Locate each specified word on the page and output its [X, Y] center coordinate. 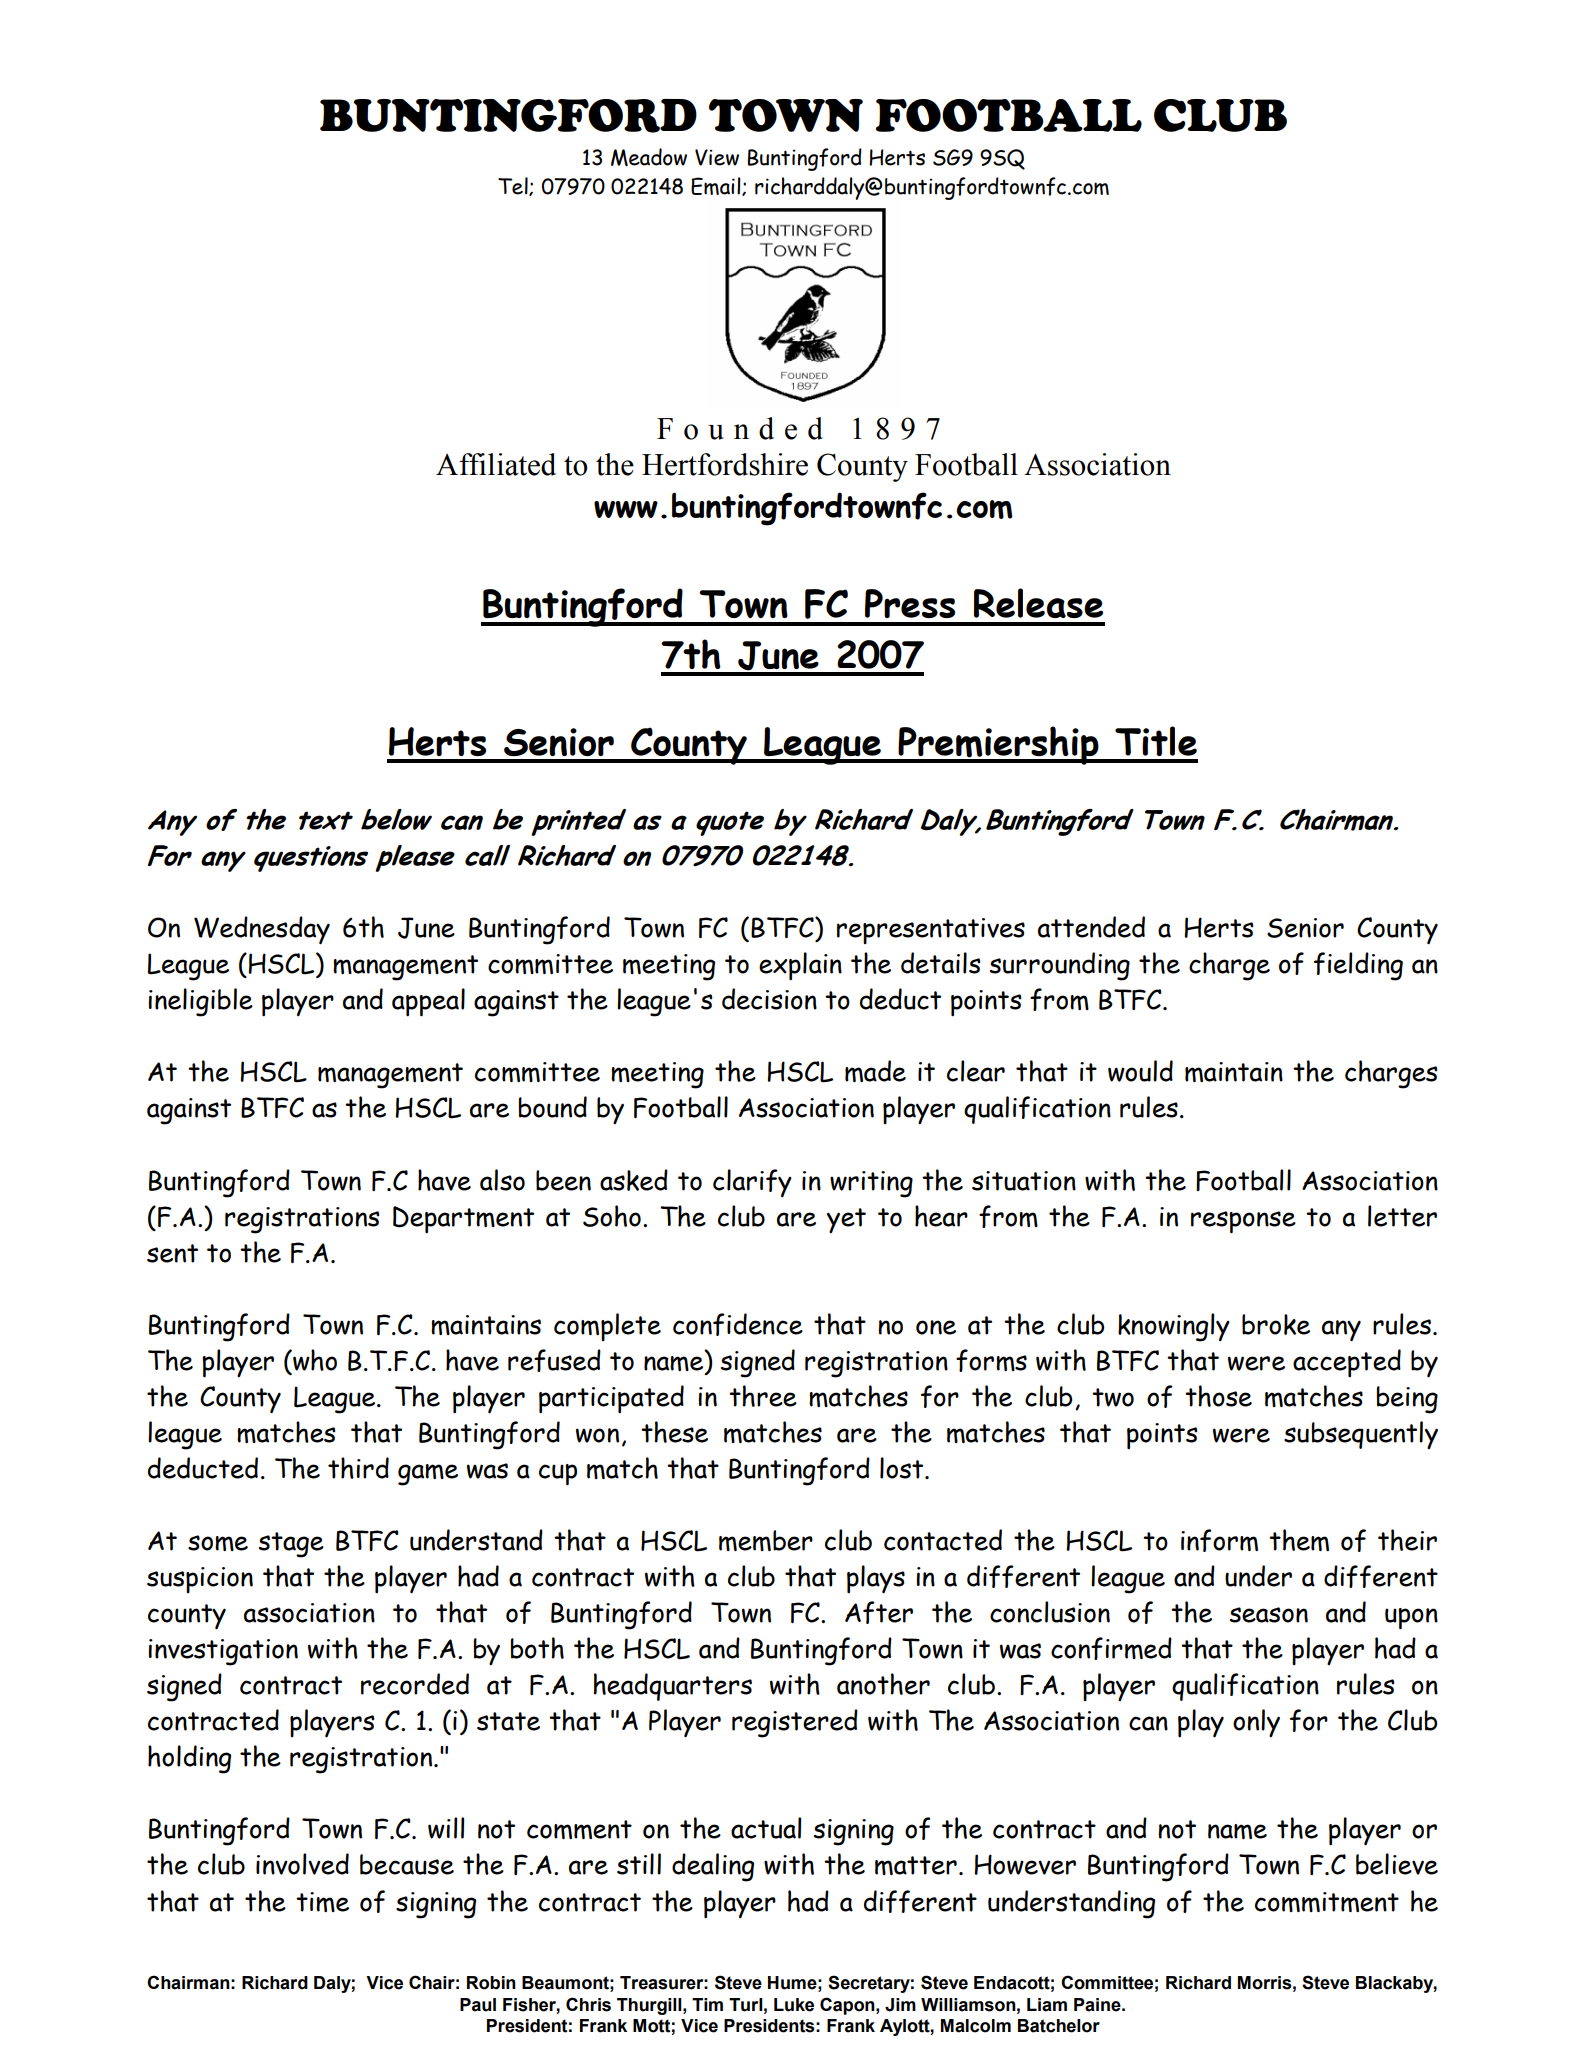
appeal [428, 1002]
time [322, 1902]
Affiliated [496, 464]
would [1140, 1071]
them [1299, 1540]
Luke [794, 2005]
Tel [514, 186]
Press [910, 603]
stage [291, 1545]
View [717, 157]
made [875, 1071]
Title [1156, 741]
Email [717, 186]
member [766, 1540]
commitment [1327, 1902]
